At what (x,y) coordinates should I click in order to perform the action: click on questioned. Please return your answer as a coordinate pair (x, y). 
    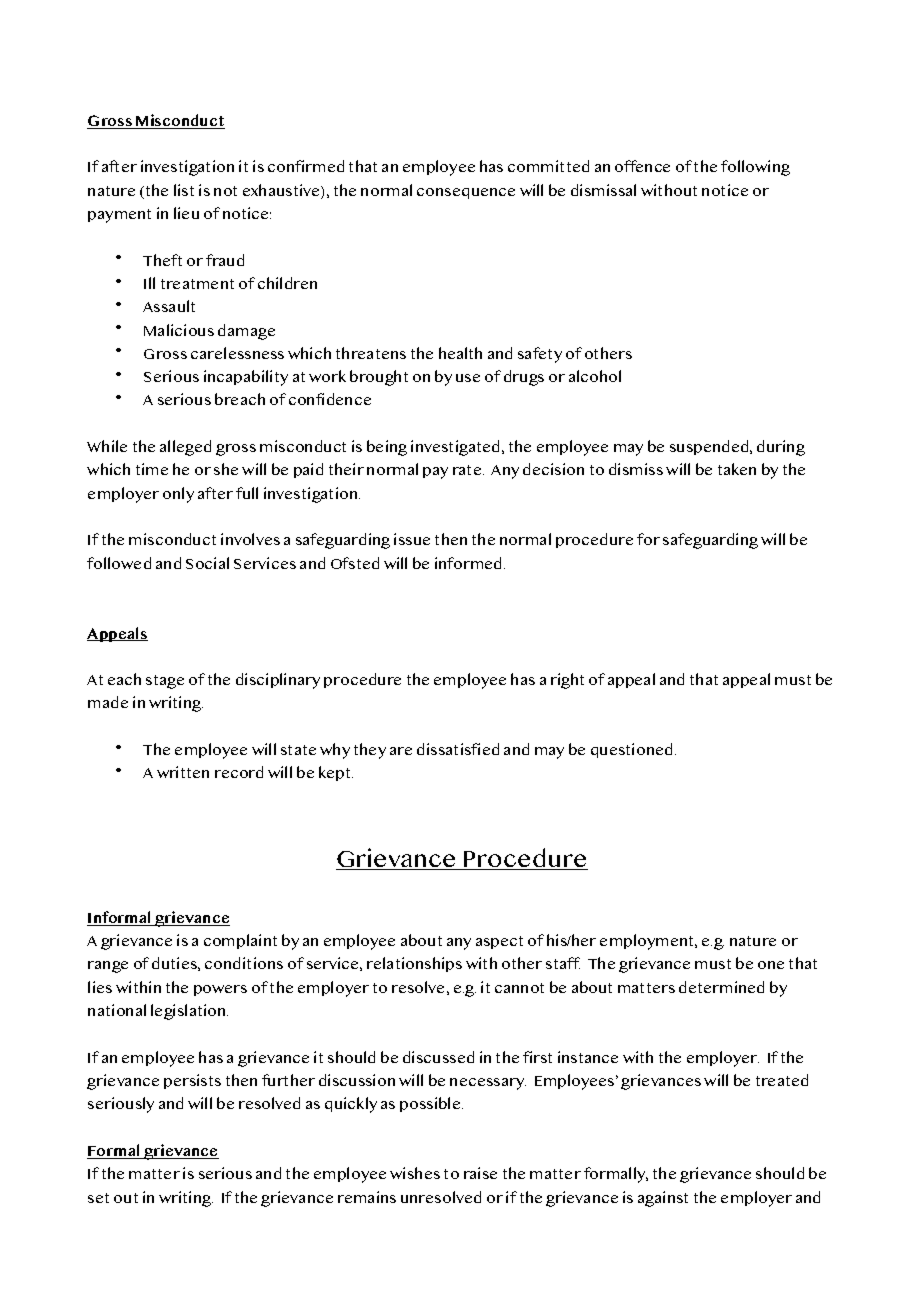
    Looking at the image, I should click on (631, 750).
